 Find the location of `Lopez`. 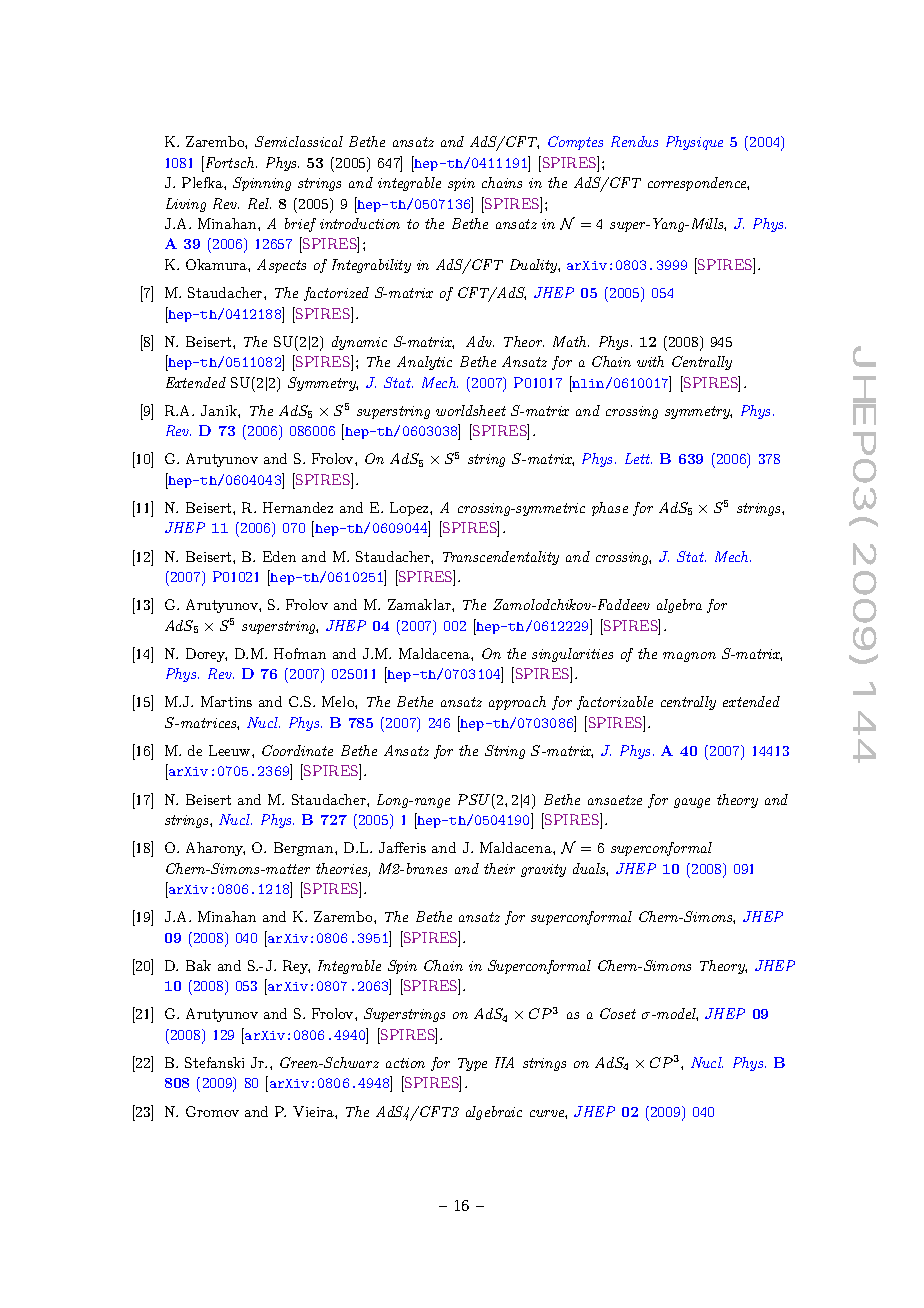

Lopez is located at coordinates (410, 509).
